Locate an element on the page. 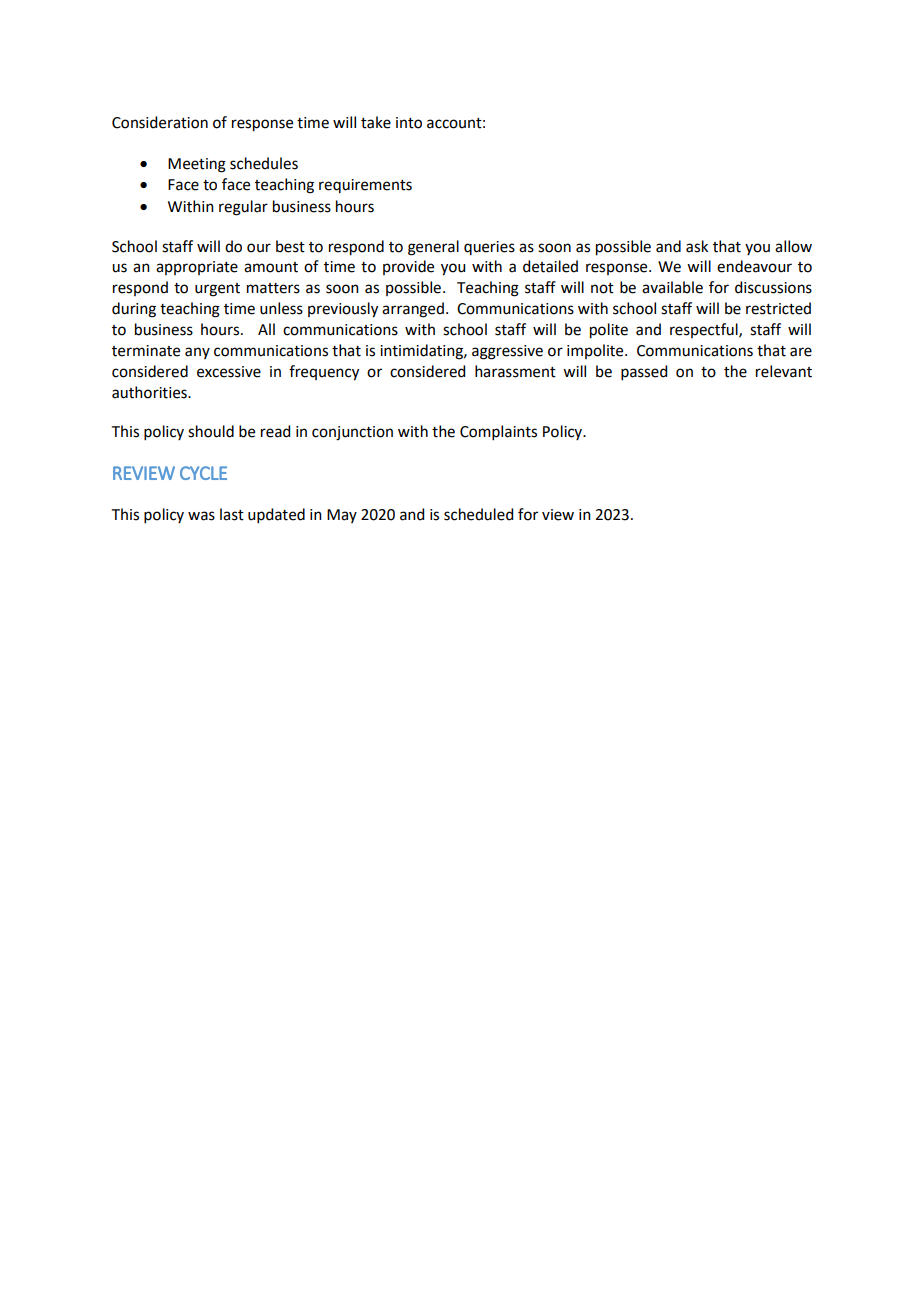 The image size is (924, 1308). last is located at coordinates (232, 514).
